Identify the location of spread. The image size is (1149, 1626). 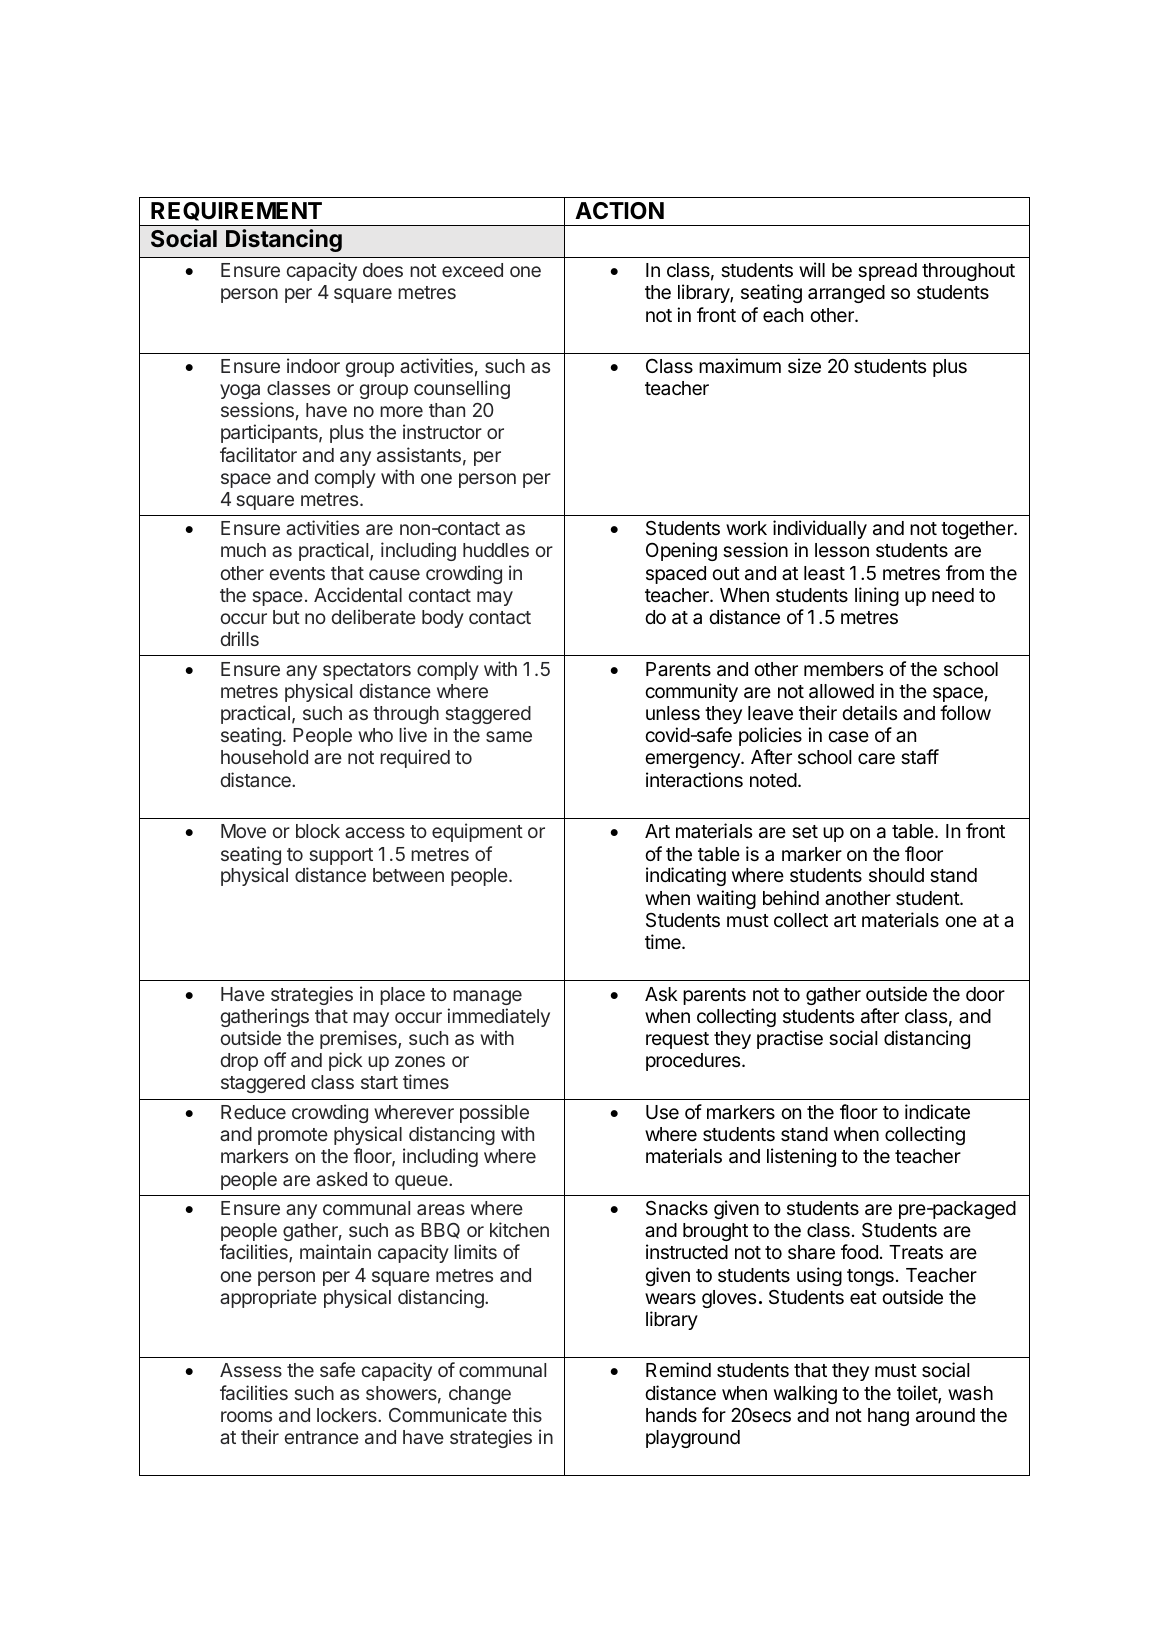
(887, 272).
